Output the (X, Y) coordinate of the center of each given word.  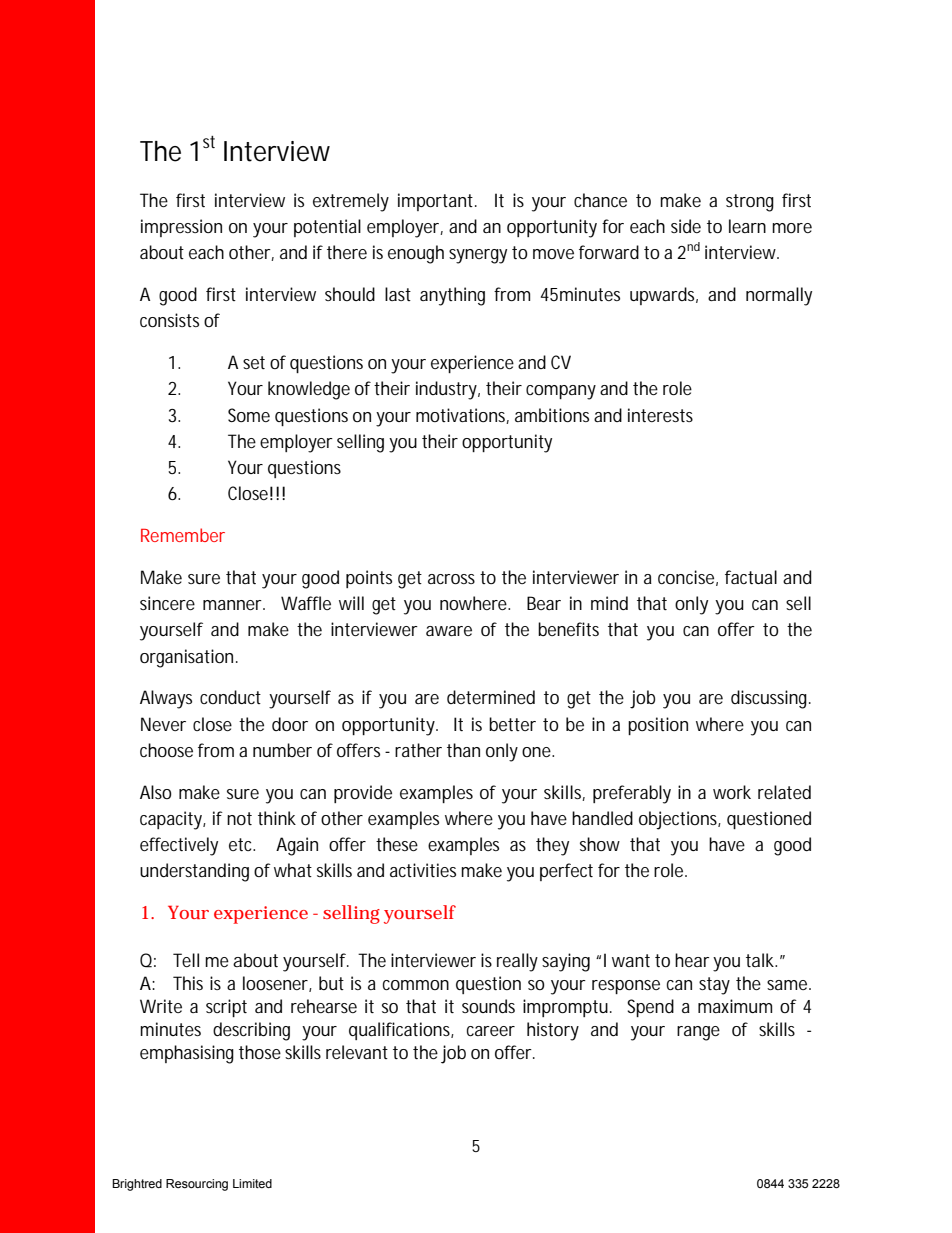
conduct (230, 697)
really (517, 962)
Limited (252, 1183)
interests (660, 415)
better (512, 724)
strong (750, 203)
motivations (461, 416)
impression (181, 228)
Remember (183, 535)
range (698, 1033)
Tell (186, 960)
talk (760, 960)
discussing (769, 699)
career (491, 1031)
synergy (478, 256)
